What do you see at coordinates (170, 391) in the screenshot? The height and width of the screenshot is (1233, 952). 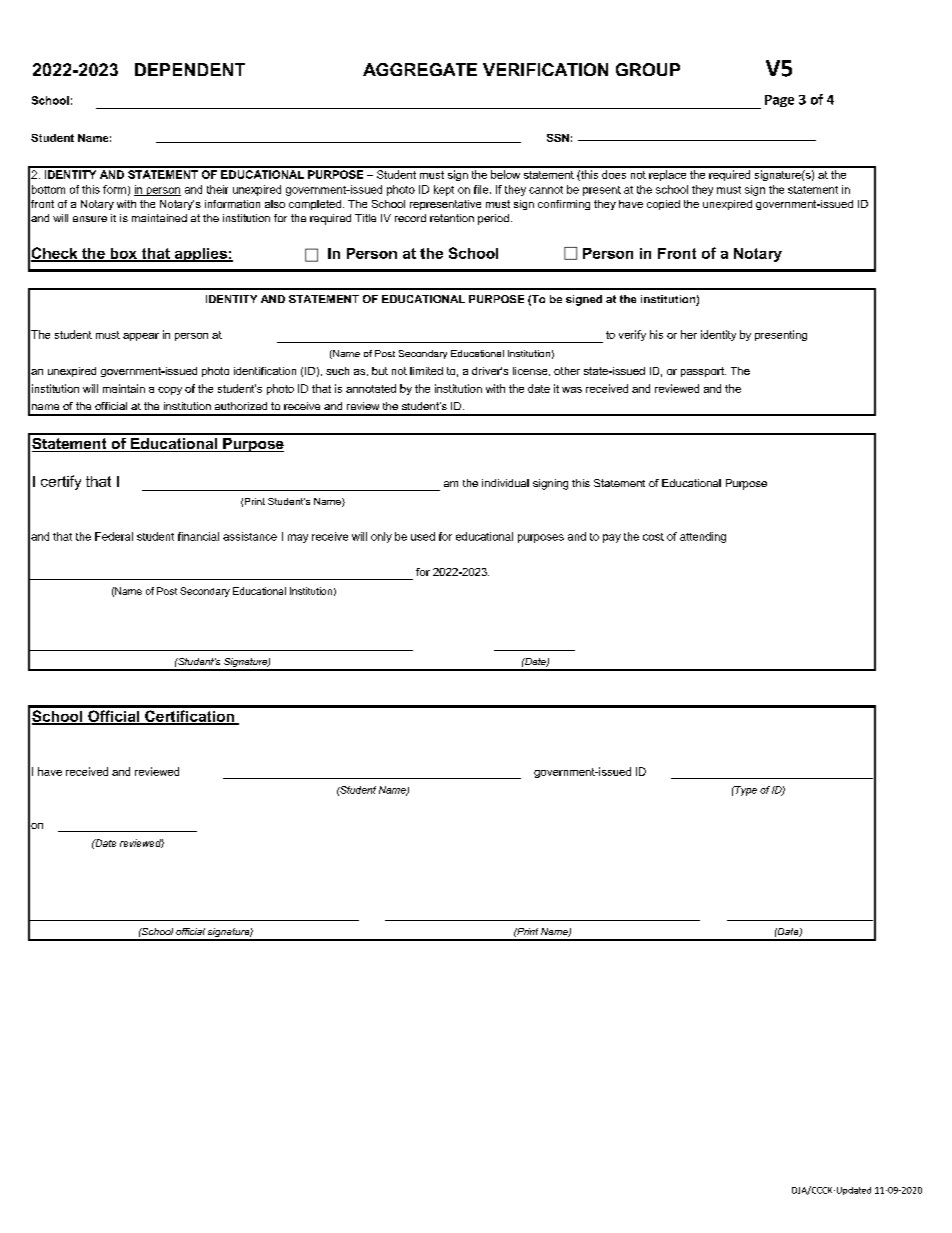 I see `copy` at bounding box center [170, 391].
